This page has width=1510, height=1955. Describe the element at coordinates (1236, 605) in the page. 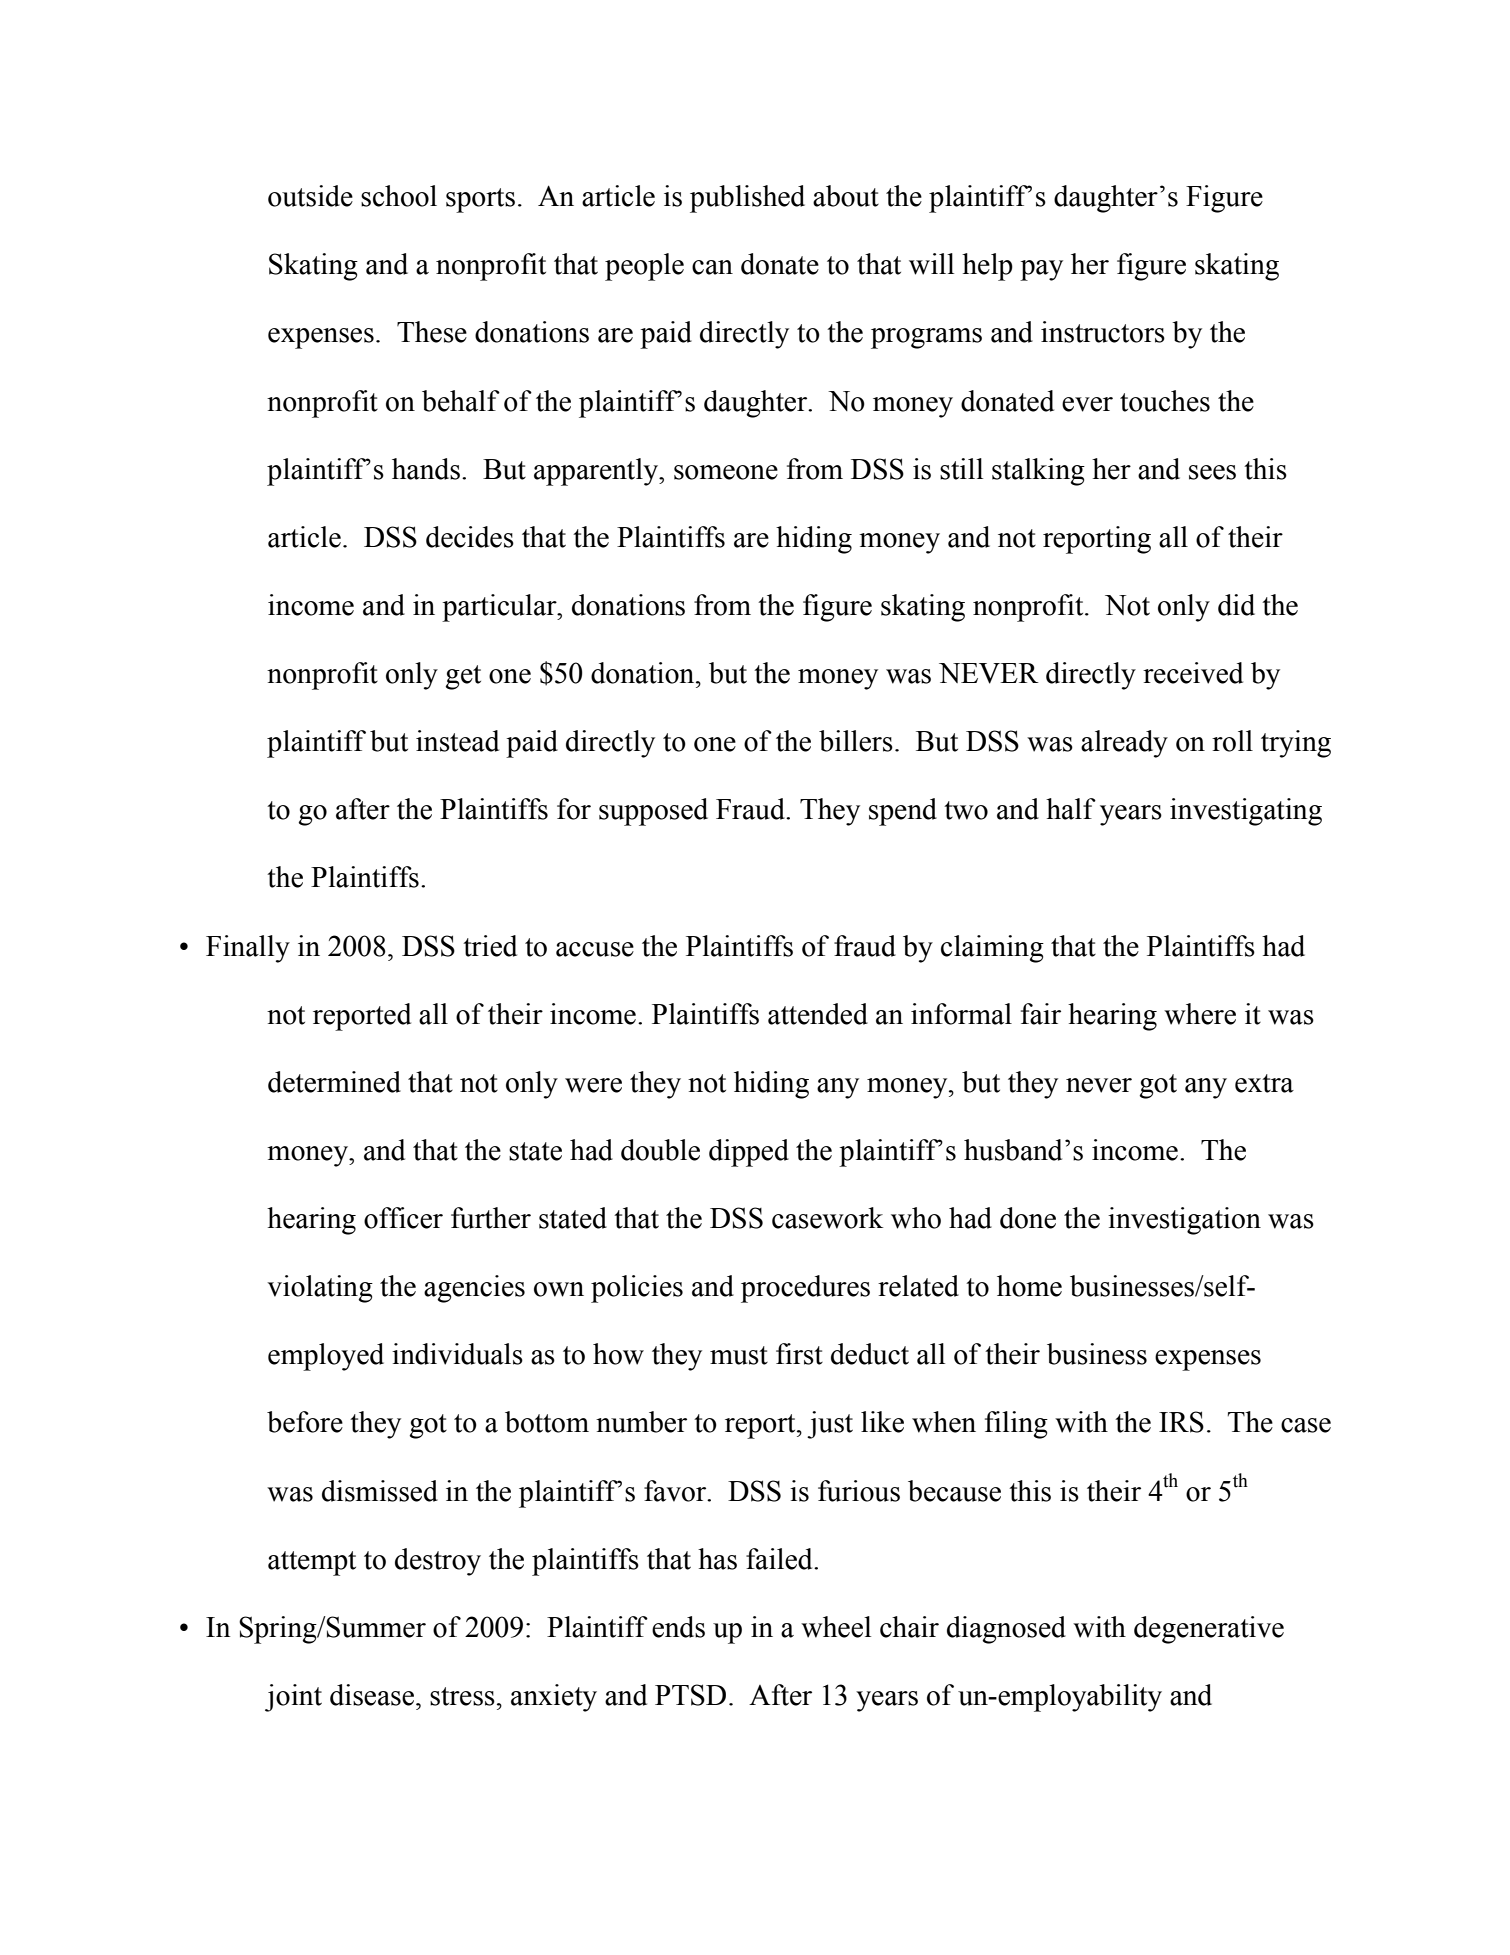

I see `did` at that location.
